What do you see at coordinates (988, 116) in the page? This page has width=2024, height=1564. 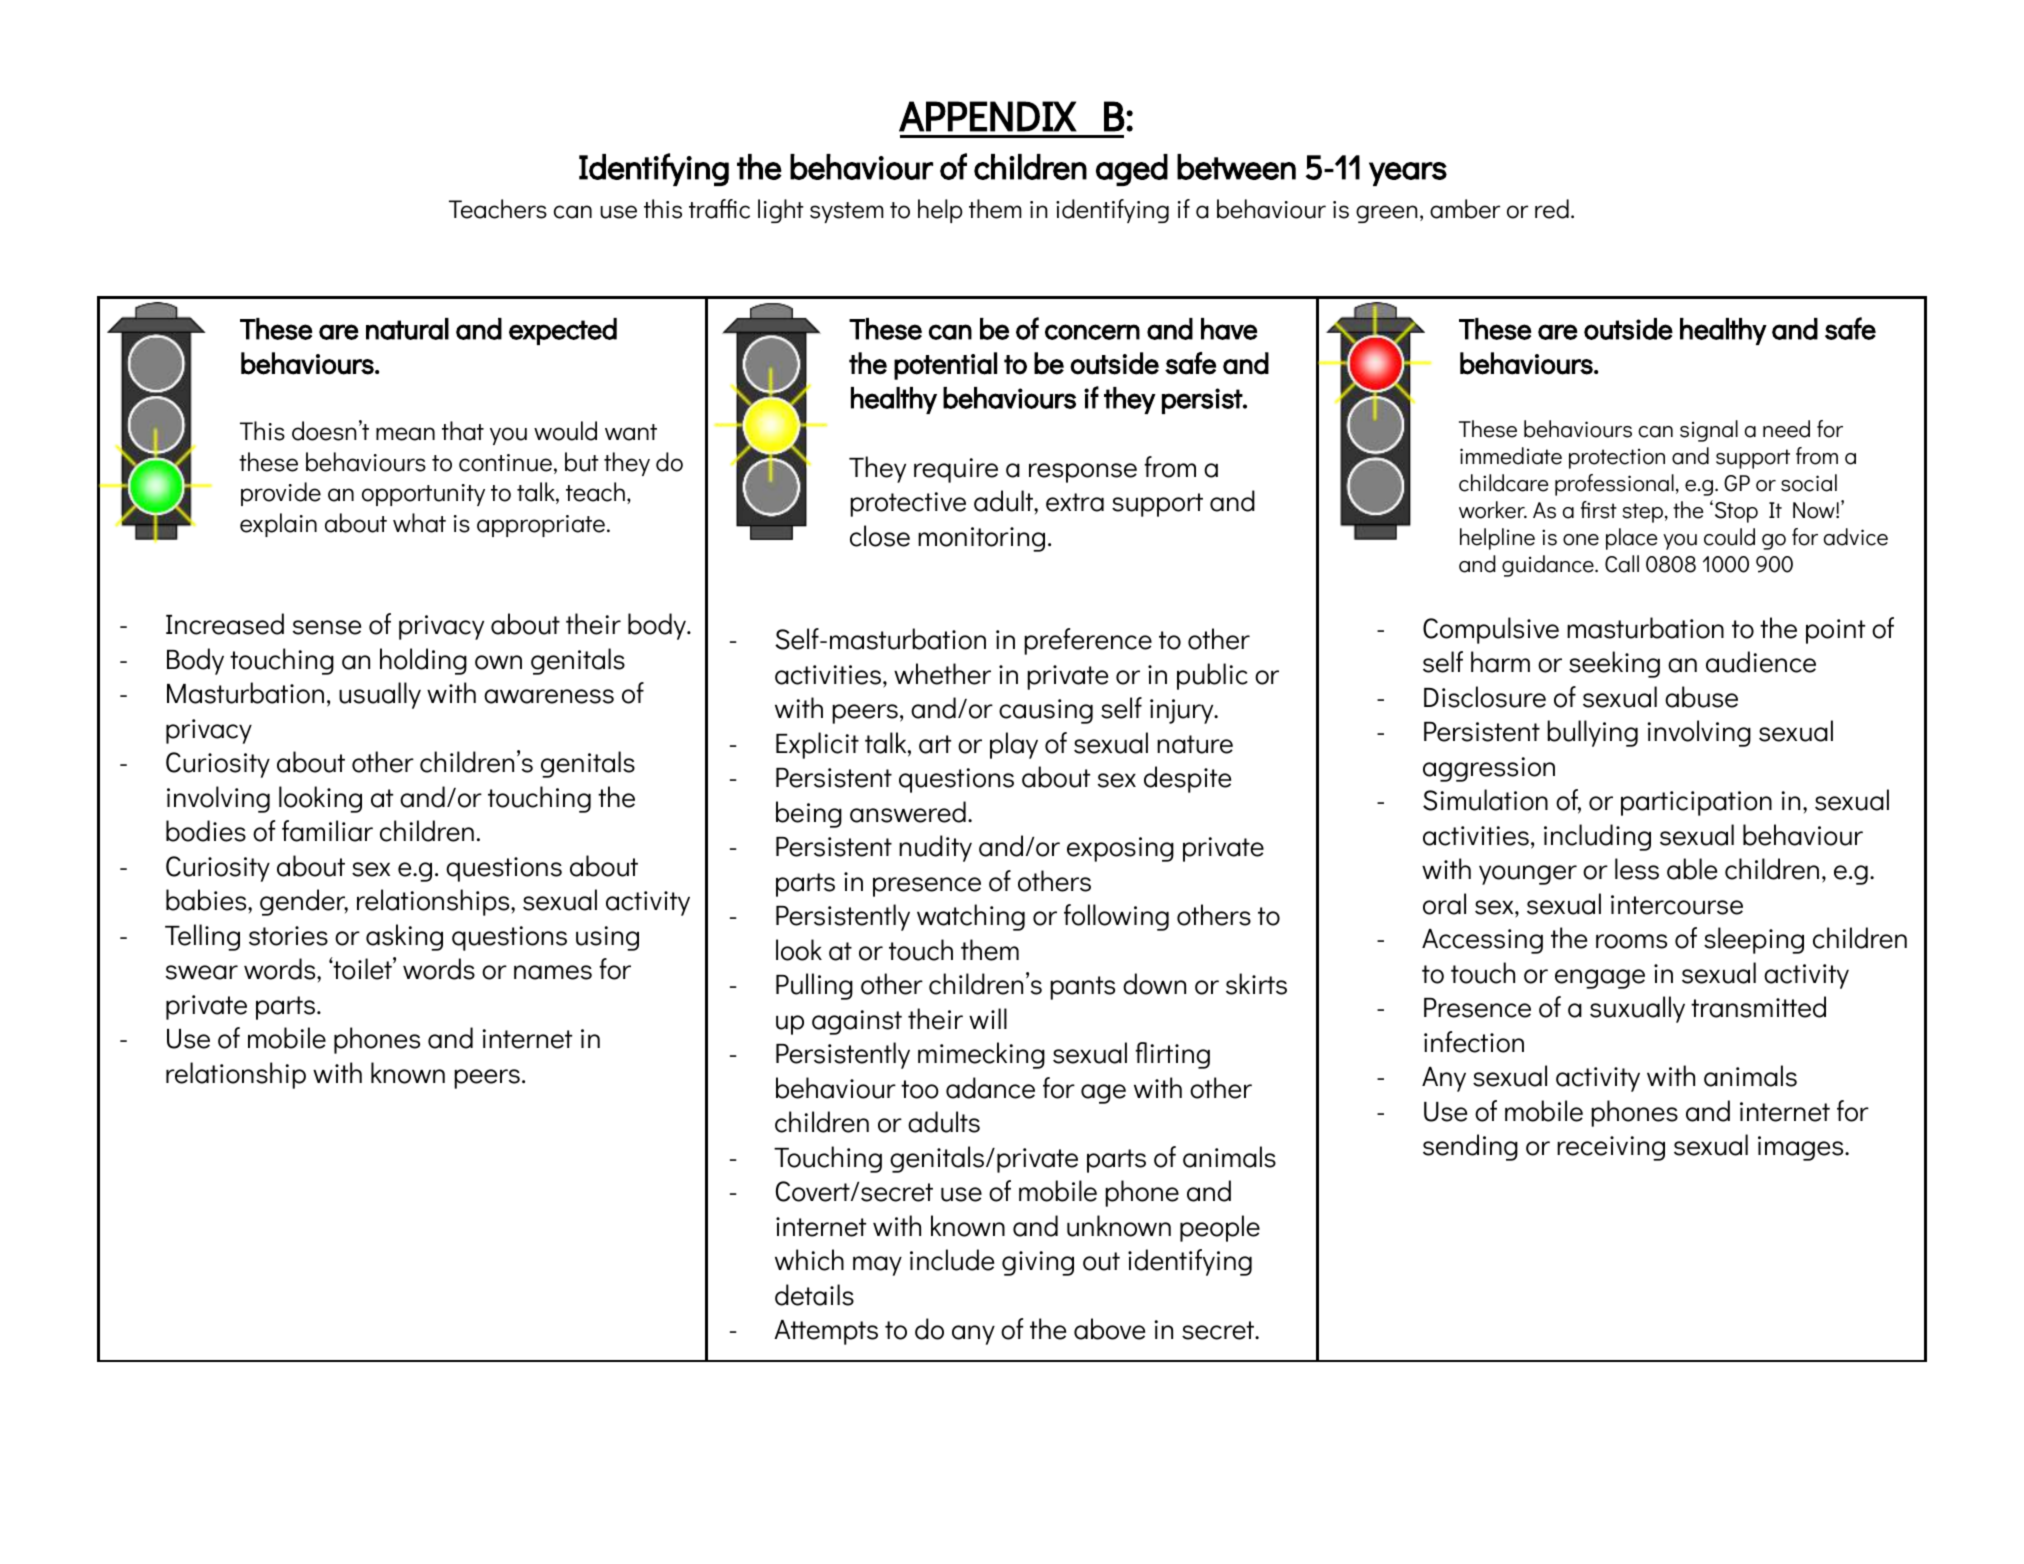 I see `APPENDIX` at bounding box center [988, 116].
